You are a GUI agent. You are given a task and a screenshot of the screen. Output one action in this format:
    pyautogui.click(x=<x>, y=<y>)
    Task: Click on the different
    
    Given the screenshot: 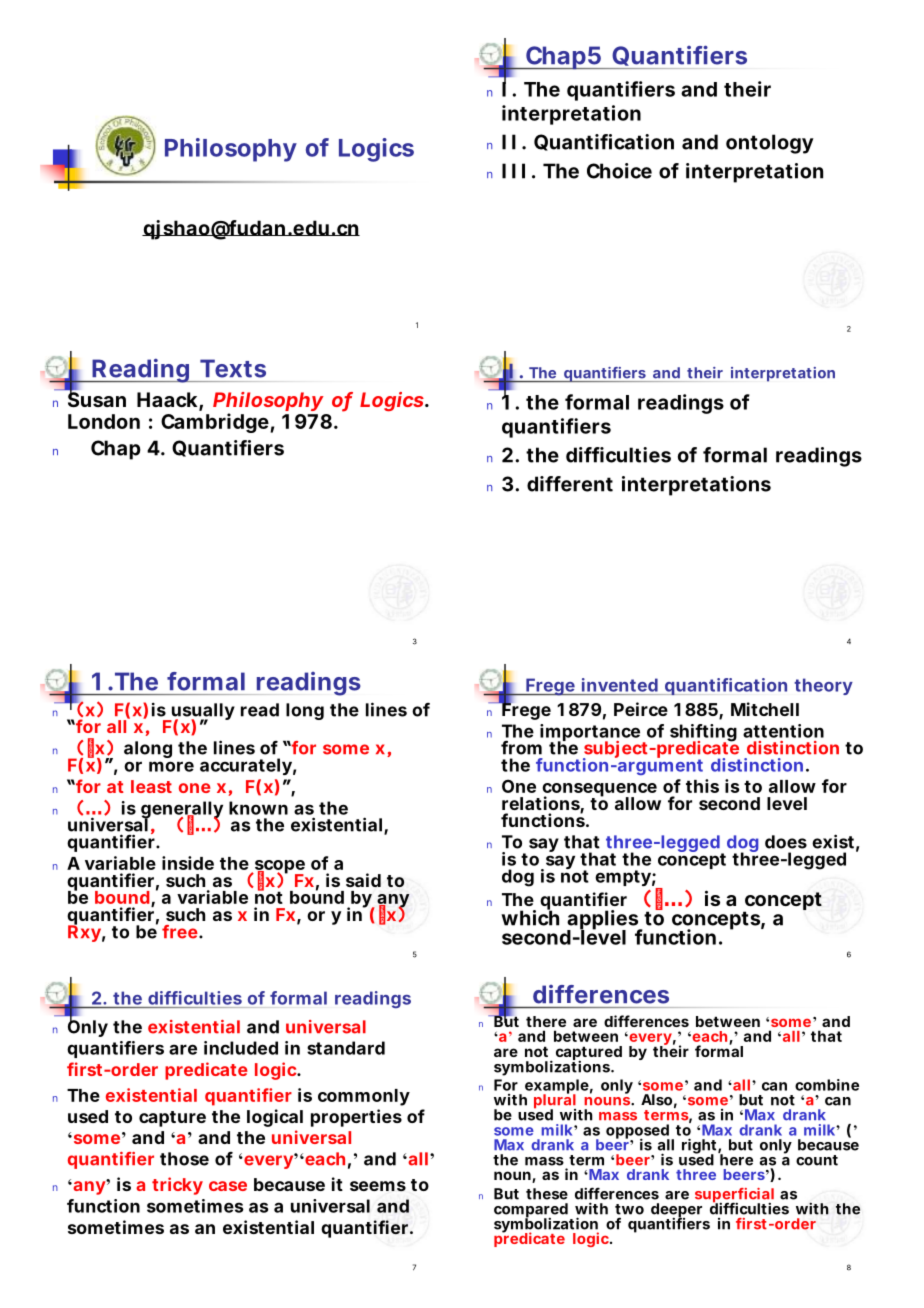 What is the action you would take?
    pyautogui.click(x=570, y=484)
